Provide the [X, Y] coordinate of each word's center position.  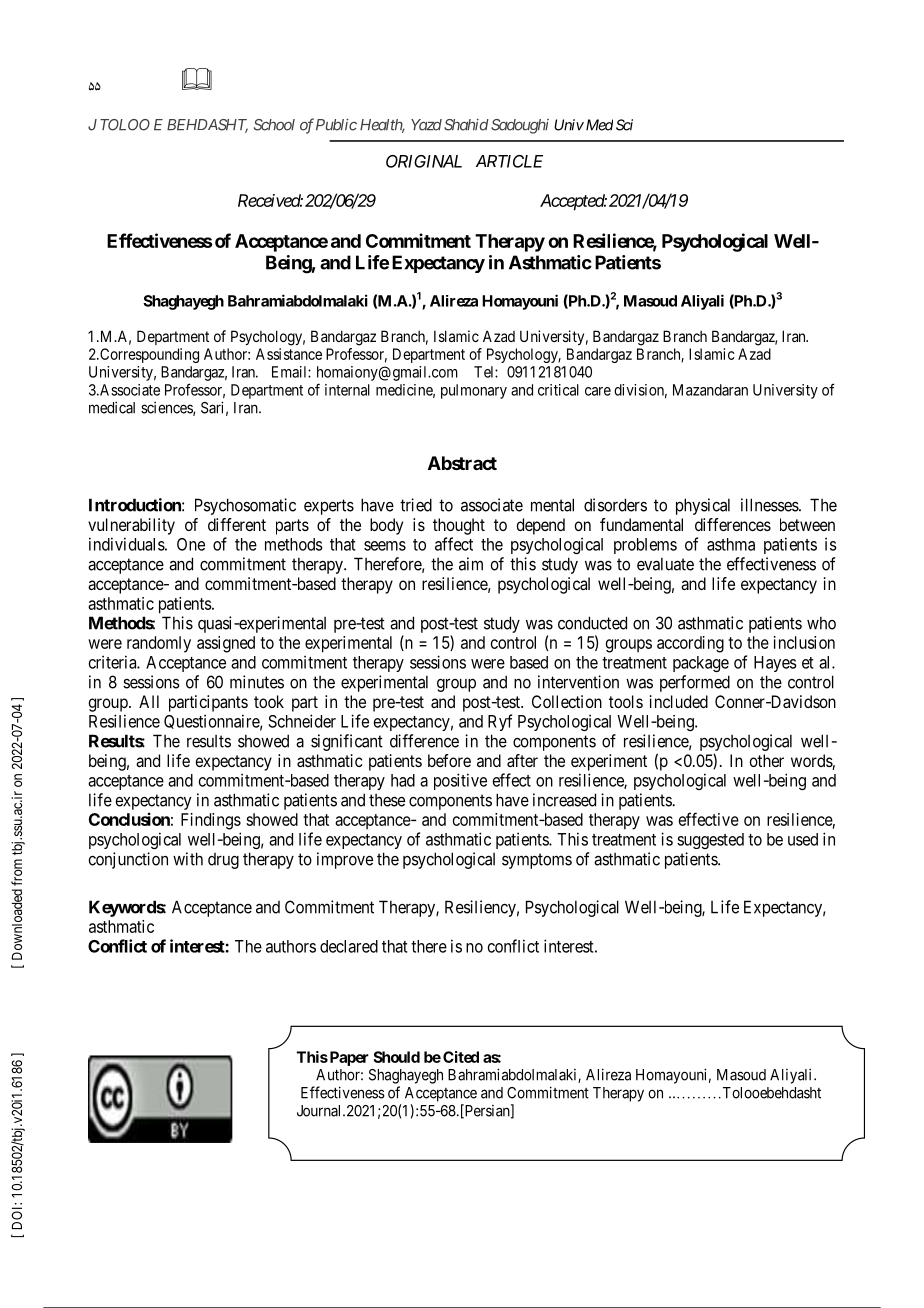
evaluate [665, 564]
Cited [461, 1057]
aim [471, 564]
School [274, 125]
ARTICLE [509, 161]
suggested [710, 841]
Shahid [466, 125]
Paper [348, 1058]
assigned [226, 644]
